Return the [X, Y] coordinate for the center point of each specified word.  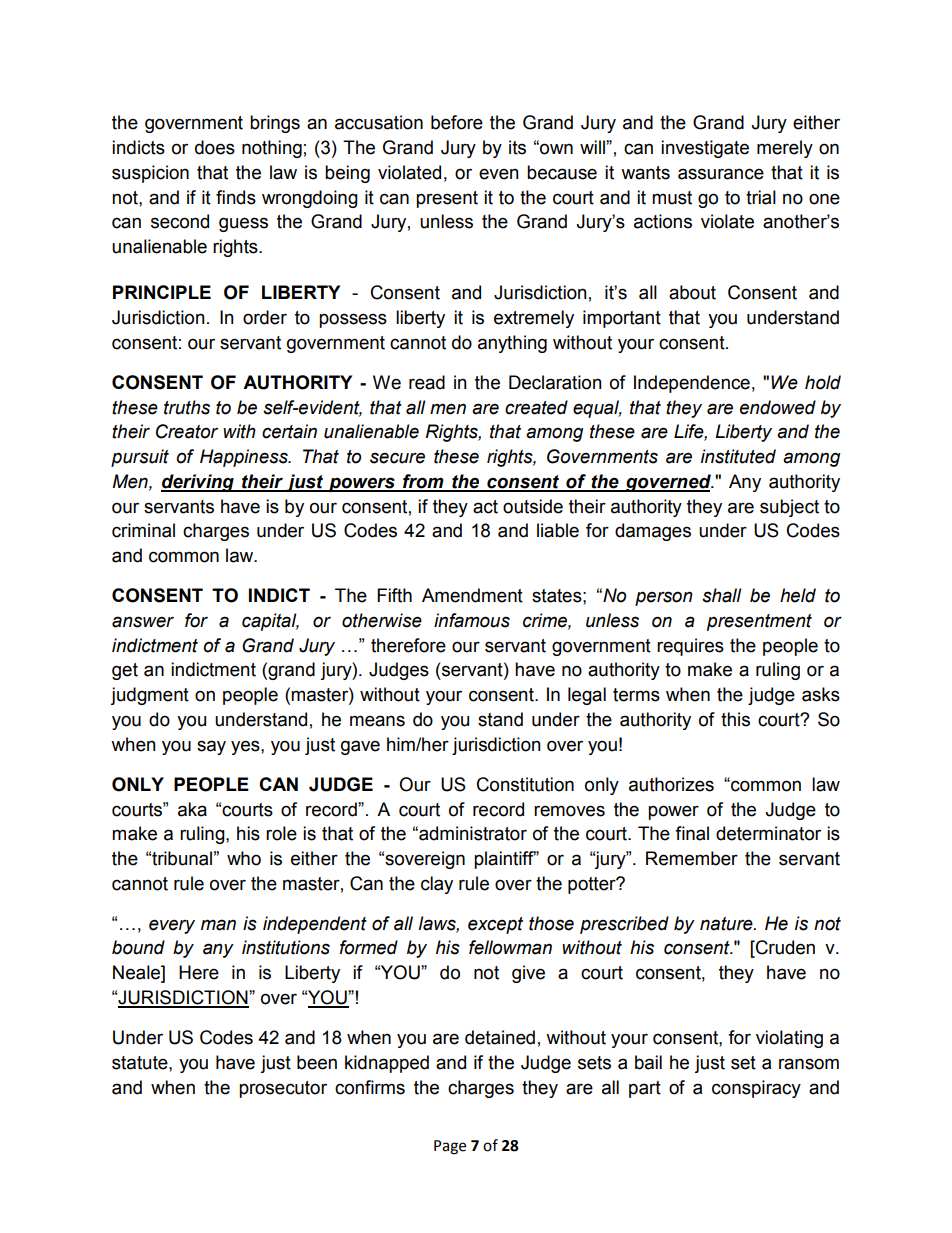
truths [187, 407]
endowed [778, 407]
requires [690, 647]
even [499, 174]
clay [437, 885]
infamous [472, 620]
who [244, 858]
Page [450, 1147]
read [427, 382]
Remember [692, 858]
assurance [721, 174]
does [215, 147]
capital [270, 622]
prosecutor [283, 1089]
